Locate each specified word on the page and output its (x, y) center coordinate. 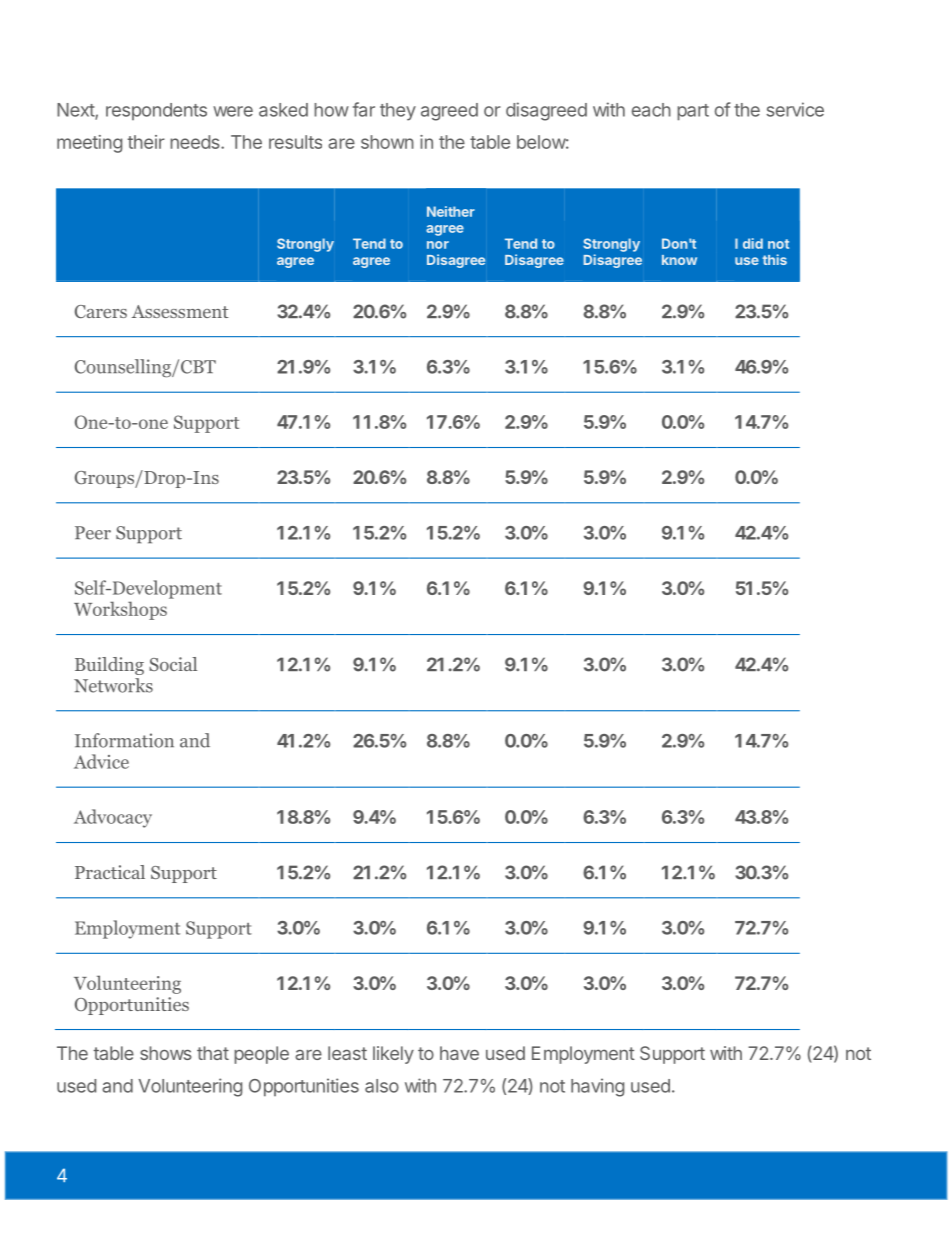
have (459, 1053)
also (382, 1086)
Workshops (120, 610)
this (775, 259)
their (146, 142)
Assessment (180, 311)
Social (173, 664)
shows (166, 1053)
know (679, 260)
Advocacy (113, 818)
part (693, 112)
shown (387, 142)
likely (393, 1055)
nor (438, 245)
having (597, 1087)
